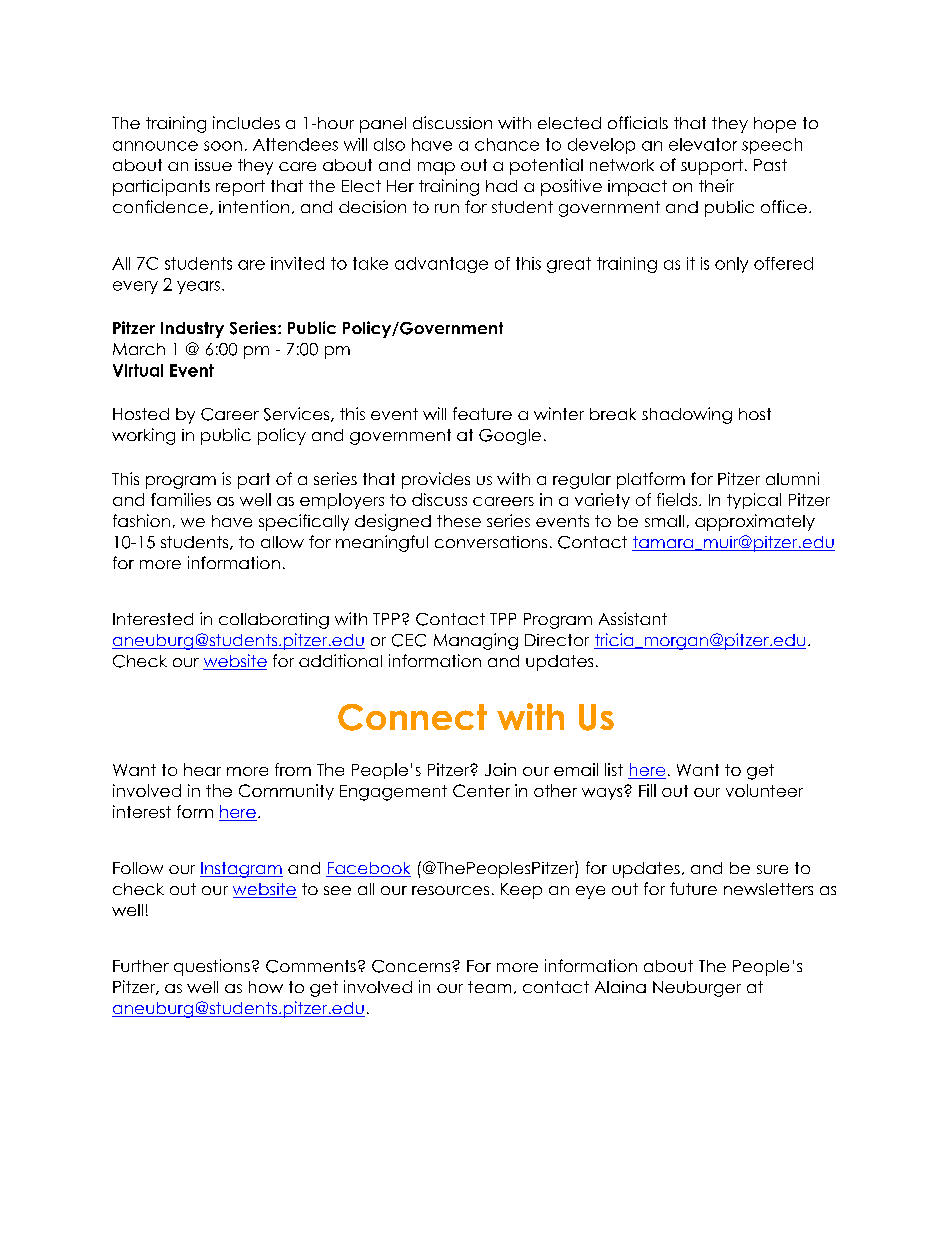 The image size is (952, 1233). Describe the element at coordinates (212, 967) in the image. I see `questions` at that location.
